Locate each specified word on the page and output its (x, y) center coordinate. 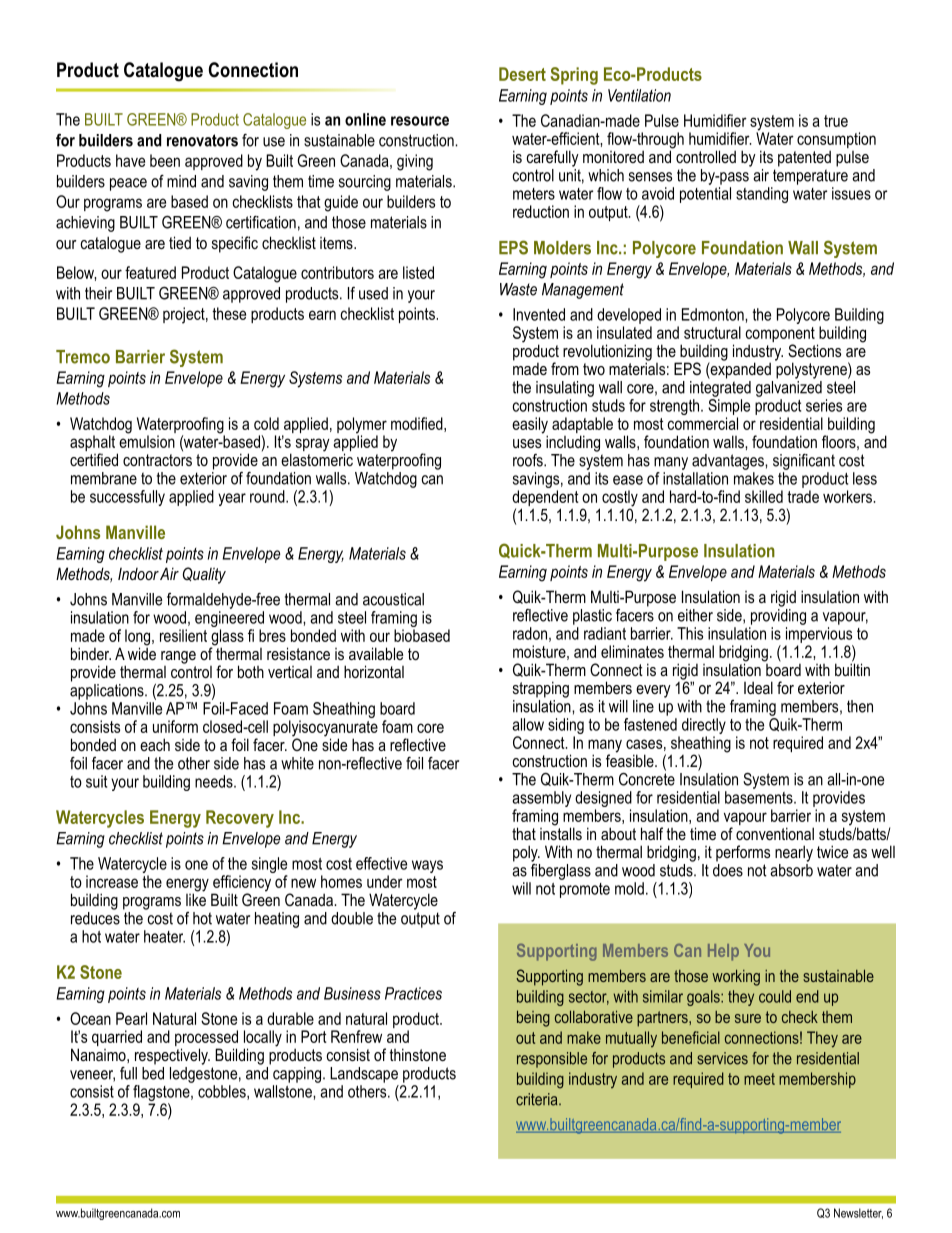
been (165, 160)
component (780, 336)
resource (420, 121)
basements (760, 797)
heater (164, 936)
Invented (539, 314)
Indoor (138, 573)
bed (153, 1073)
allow (528, 724)
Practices (413, 993)
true (836, 121)
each (155, 744)
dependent (545, 499)
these (229, 313)
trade (803, 496)
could (775, 996)
